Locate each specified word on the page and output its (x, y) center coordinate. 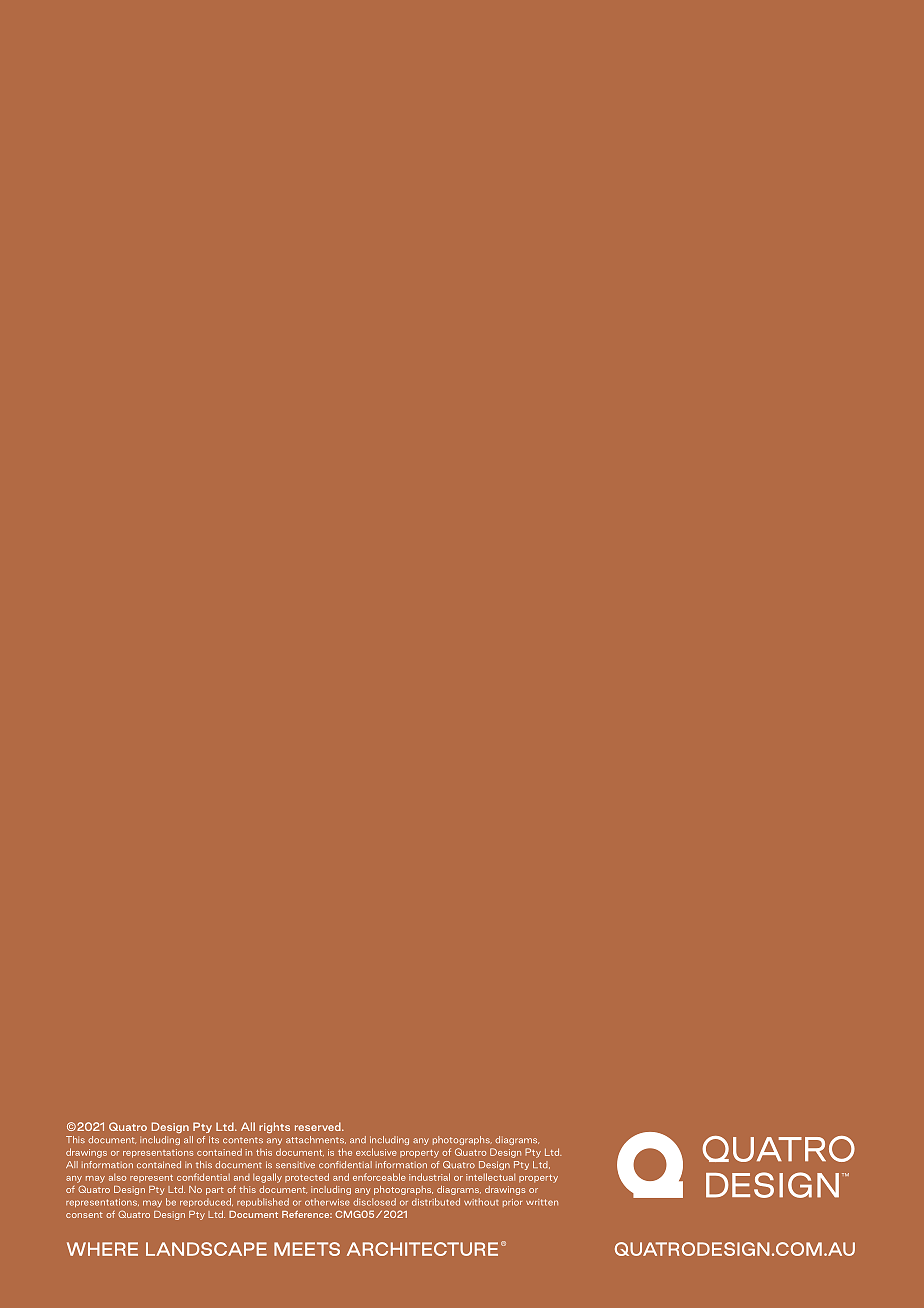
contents (243, 1140)
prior (512, 1203)
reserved (319, 1126)
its (214, 1139)
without (481, 1202)
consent (84, 1215)
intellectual (490, 1177)
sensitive (295, 1165)
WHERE (102, 1249)
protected (307, 1177)
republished (263, 1202)
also (117, 1177)
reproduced (206, 1202)
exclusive (376, 1152)
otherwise (327, 1202)
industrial (429, 1177)
